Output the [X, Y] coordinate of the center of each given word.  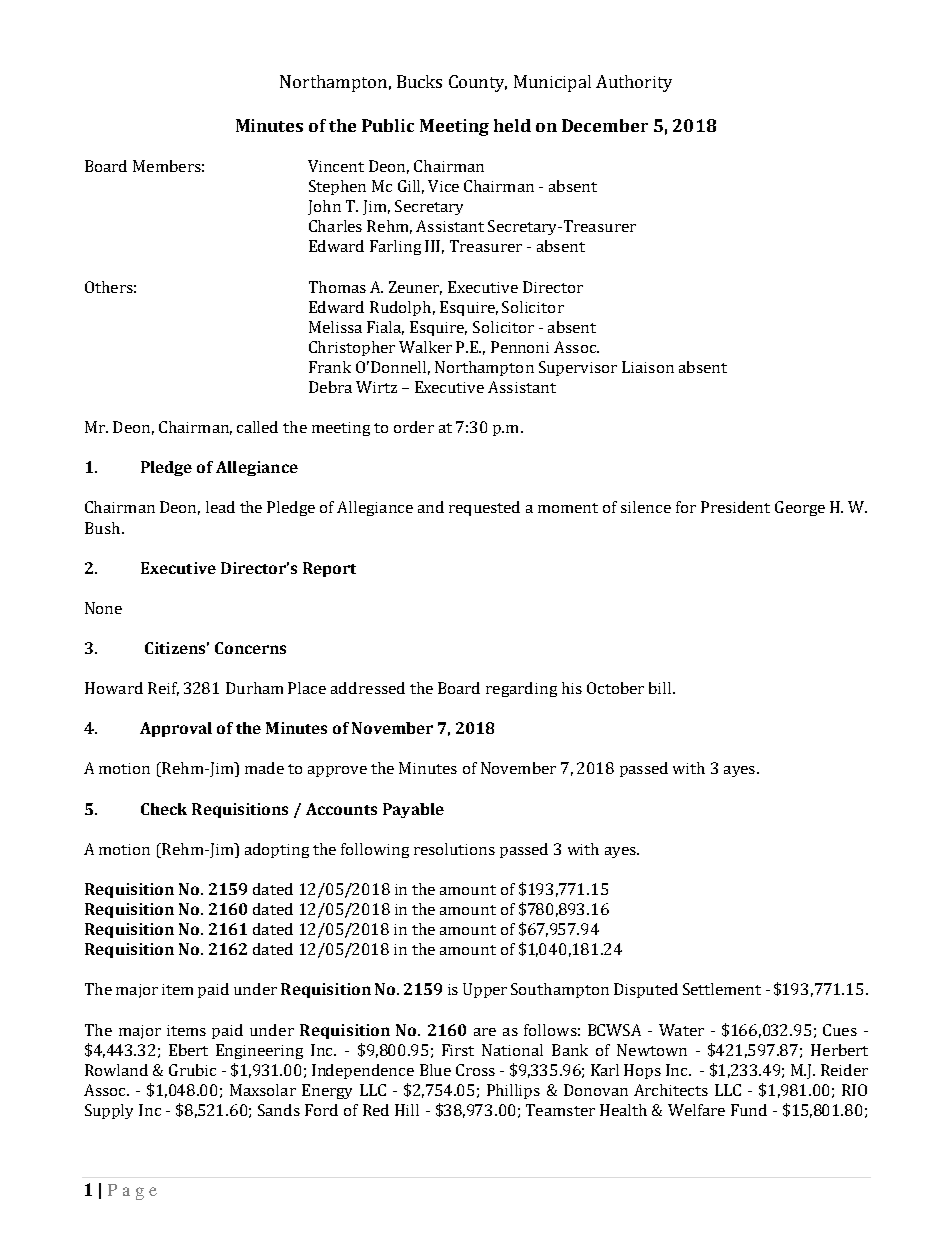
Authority [634, 83]
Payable [413, 810]
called [257, 427]
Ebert [188, 1050]
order [414, 427]
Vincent [336, 166]
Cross [475, 1070]
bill [660, 688]
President [735, 507]
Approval [176, 729]
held [512, 125]
